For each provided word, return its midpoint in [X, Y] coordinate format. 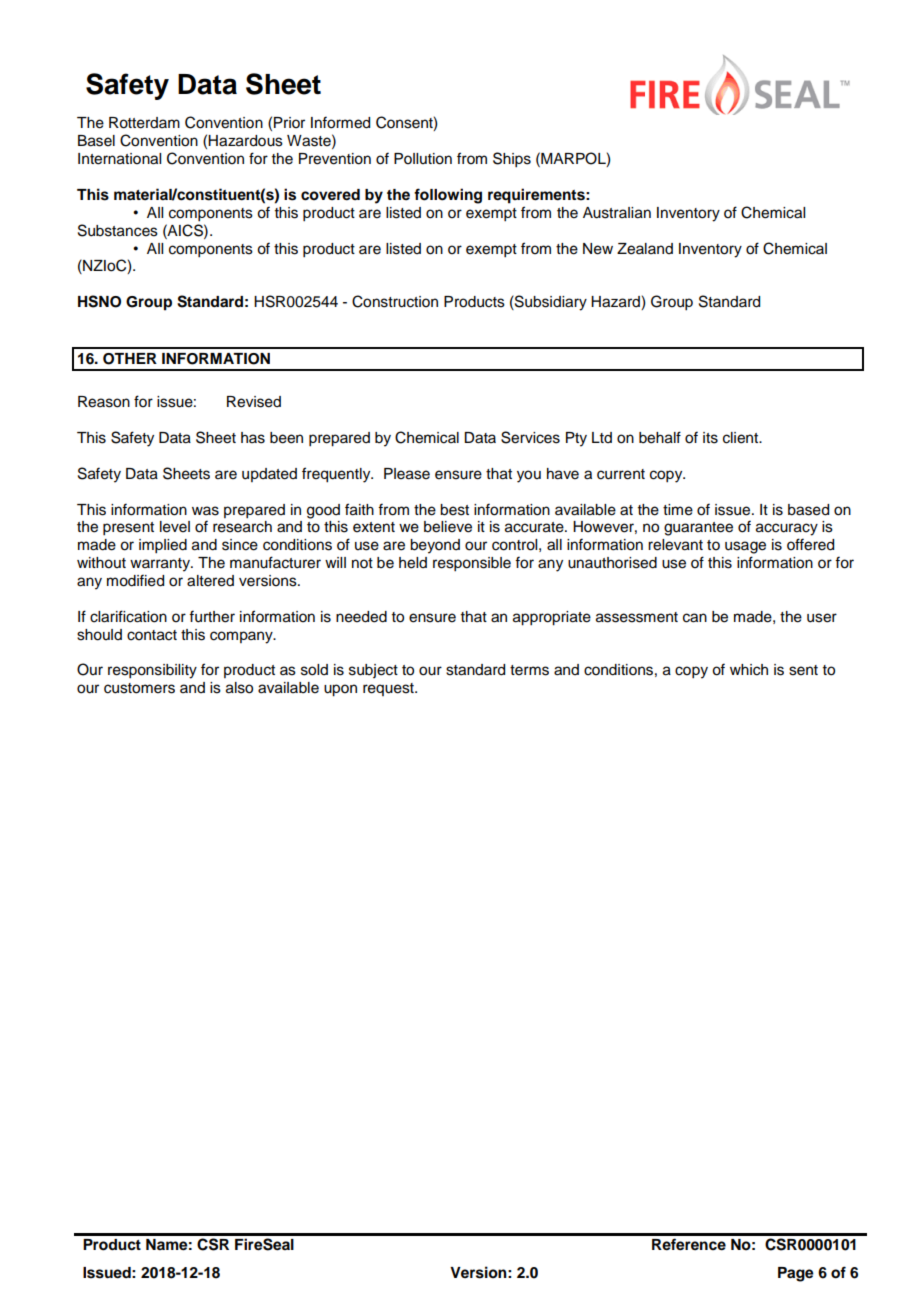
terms [529, 670]
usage [745, 547]
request [389, 689]
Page [796, 1274]
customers [139, 688]
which [749, 670]
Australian [617, 213]
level [175, 527]
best [454, 510]
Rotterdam [144, 123]
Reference [689, 1244]
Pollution [423, 159]
